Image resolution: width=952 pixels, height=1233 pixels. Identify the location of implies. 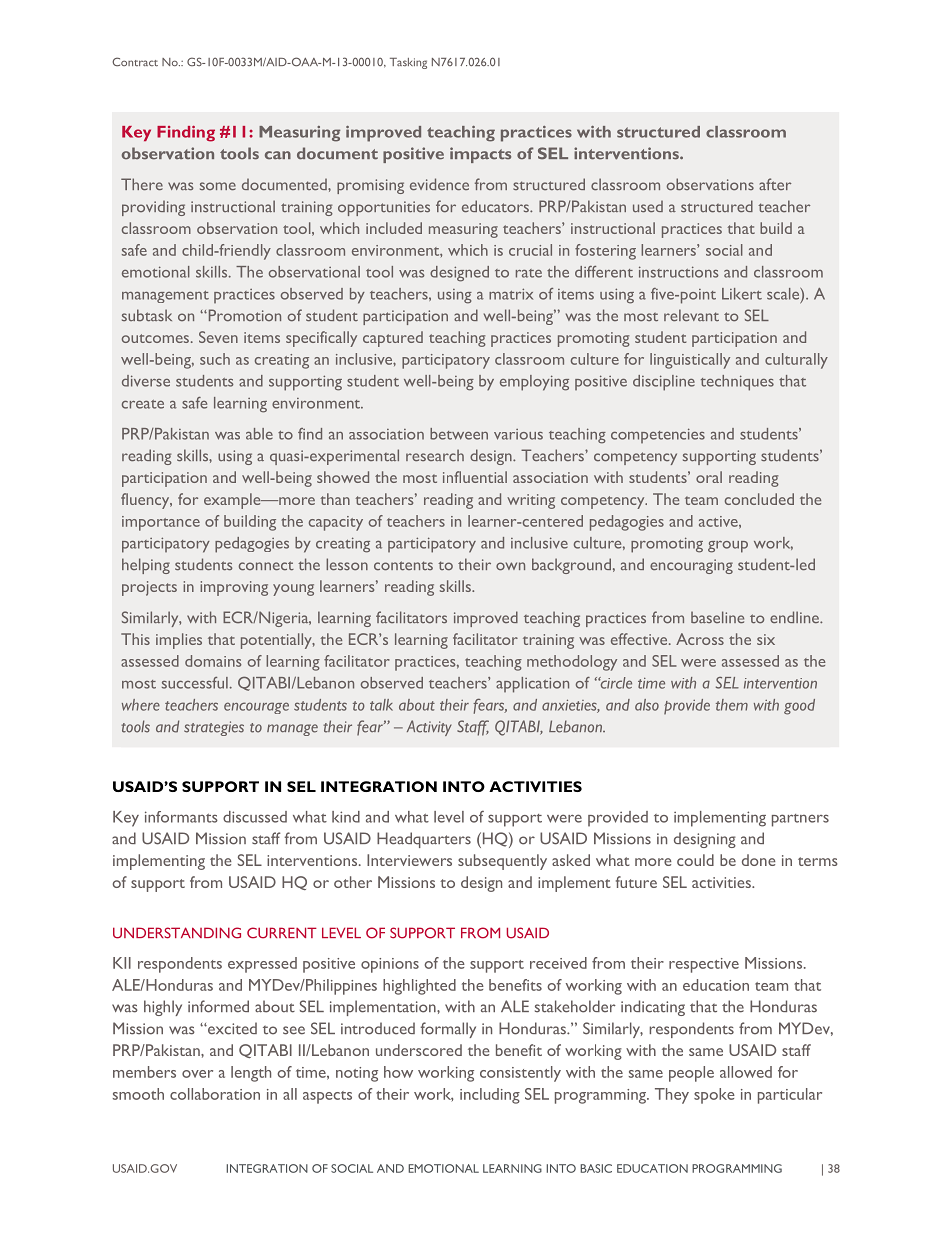
(179, 641).
